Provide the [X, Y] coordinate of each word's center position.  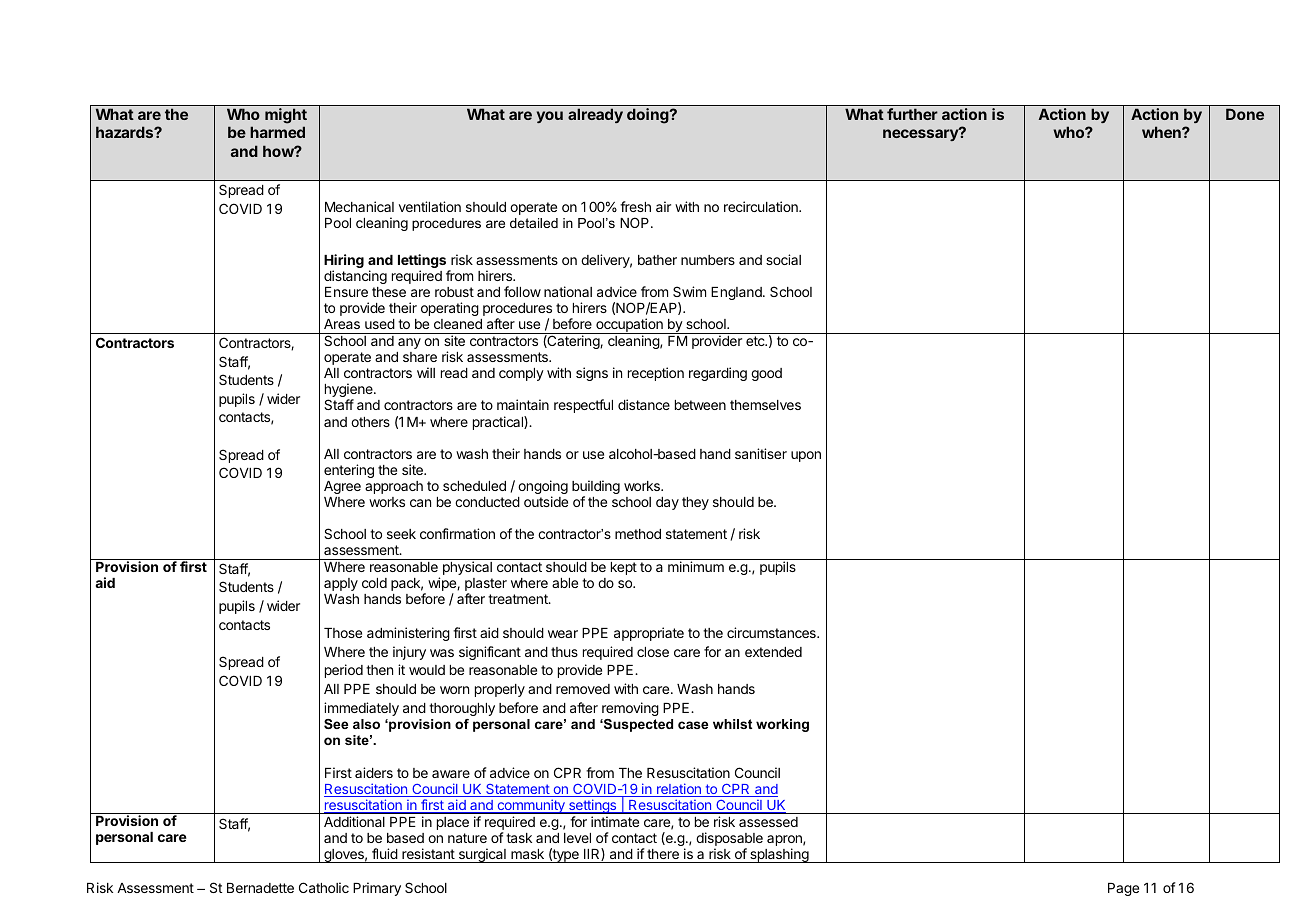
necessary [921, 134]
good [766, 374]
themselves [765, 405]
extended [773, 652]
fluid [385, 853]
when [1162, 132]
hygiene [350, 391]
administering [408, 634]
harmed [277, 132]
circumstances [772, 632]
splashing [779, 855]
